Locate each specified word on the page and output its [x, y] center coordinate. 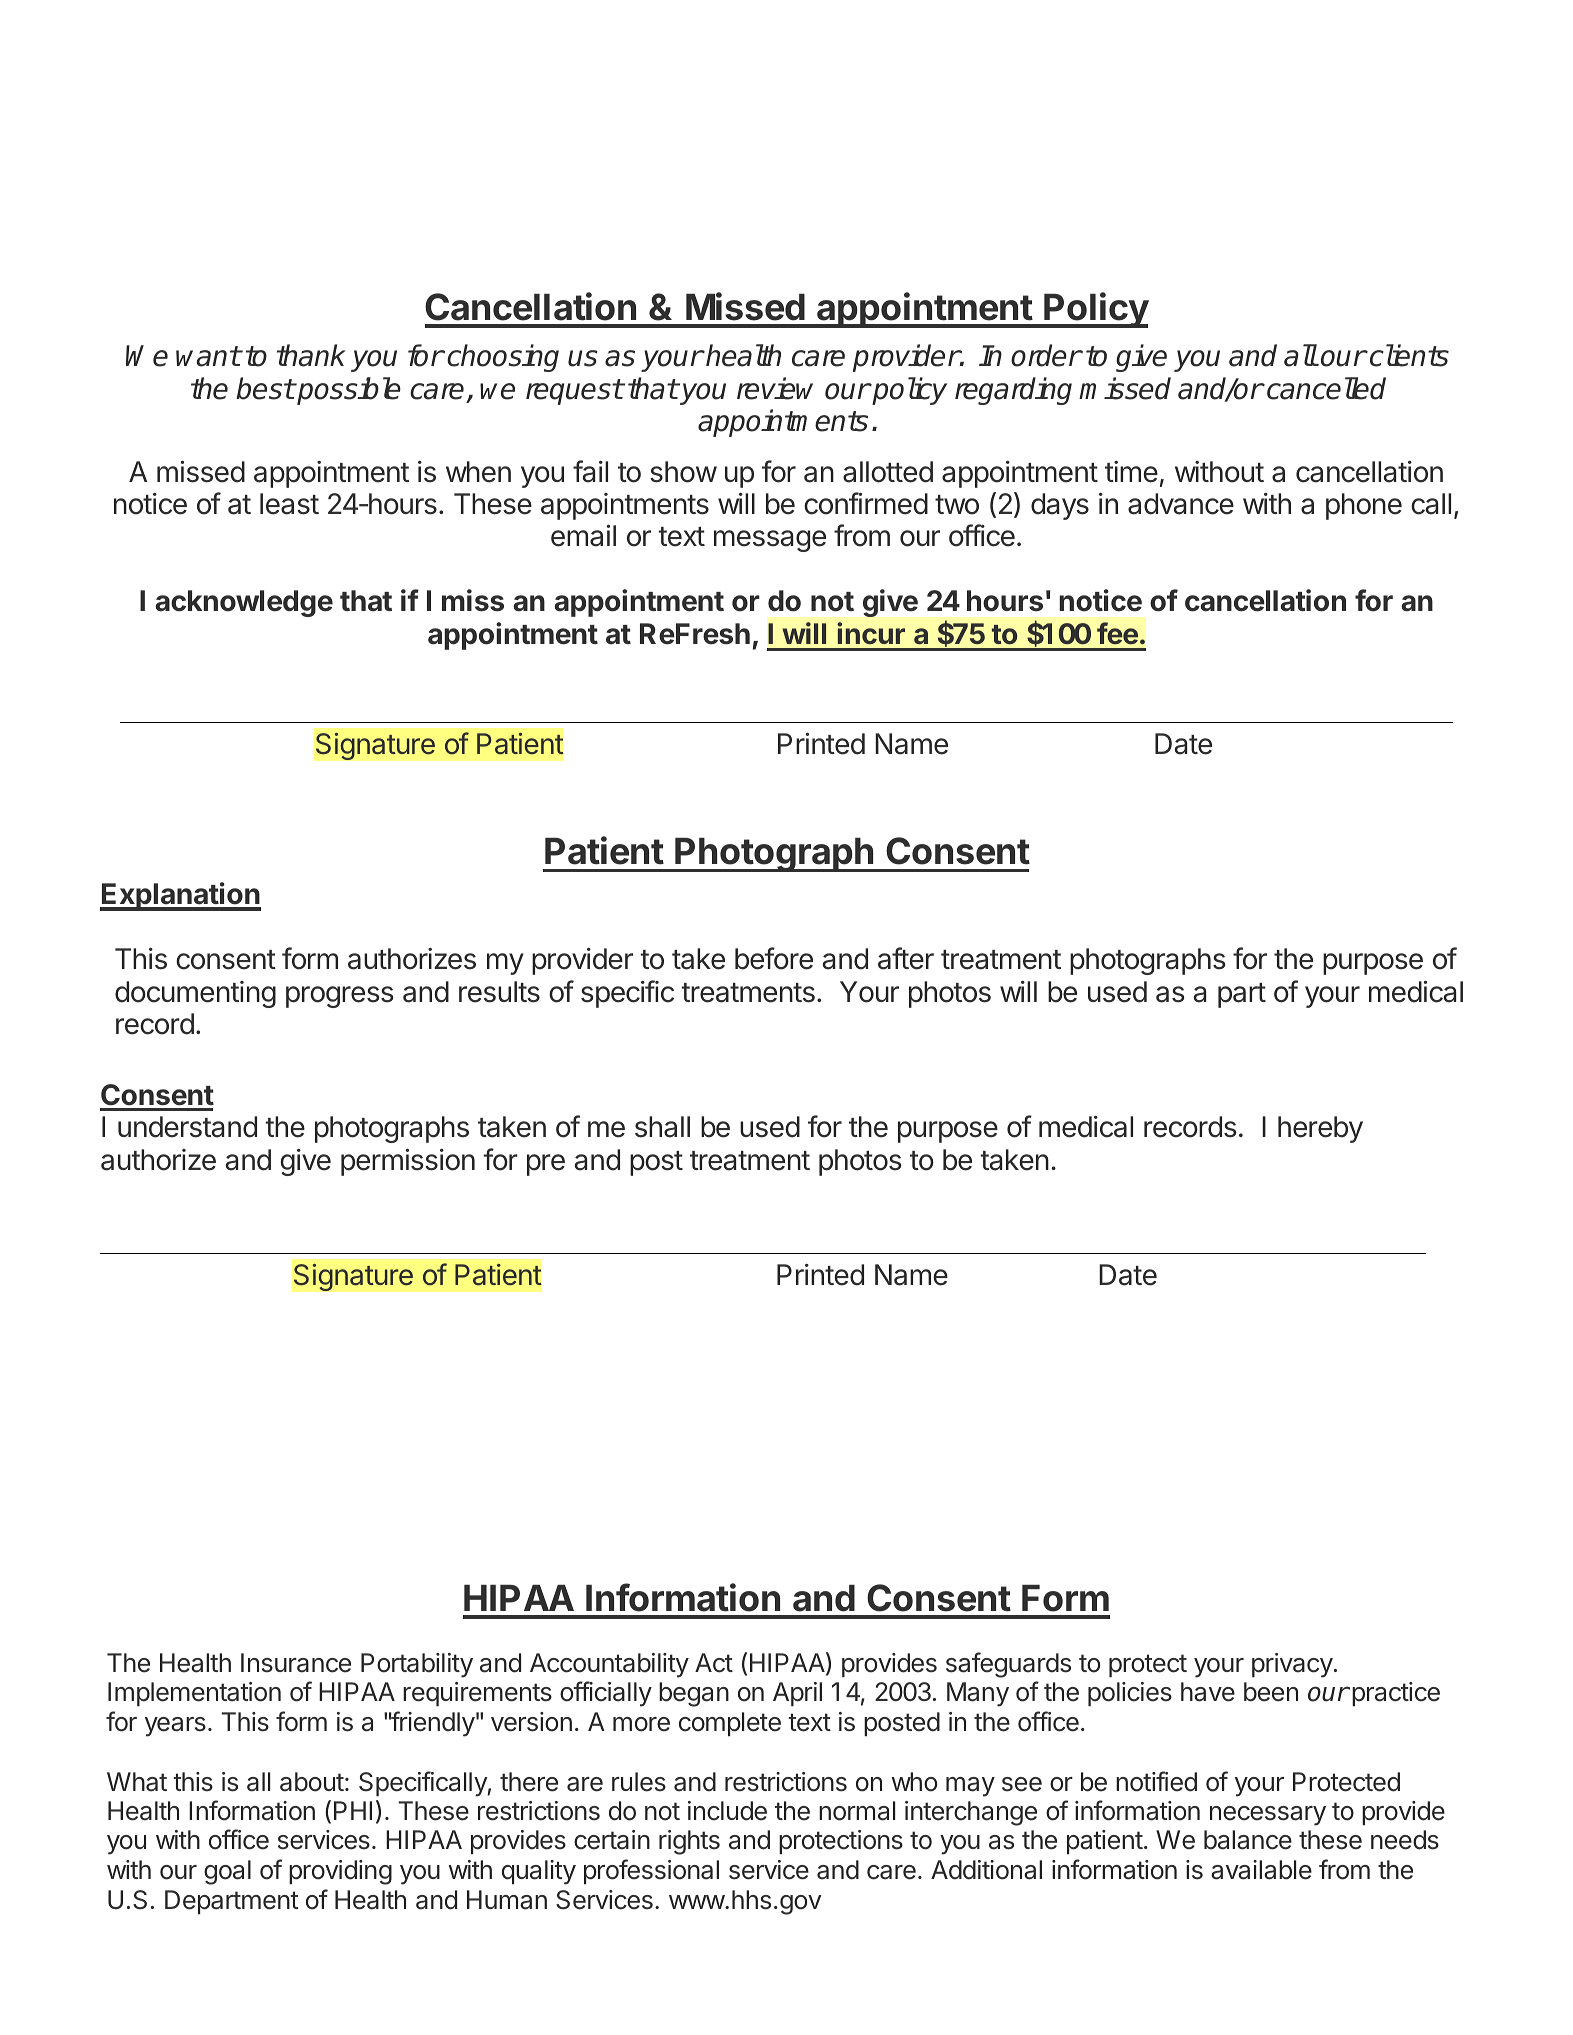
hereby [1320, 1129]
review [775, 388]
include [727, 1811]
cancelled [1326, 388]
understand [187, 1127]
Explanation [180, 896]
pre [546, 1165]
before [774, 958]
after [906, 958]
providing [340, 1872]
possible [348, 391]
